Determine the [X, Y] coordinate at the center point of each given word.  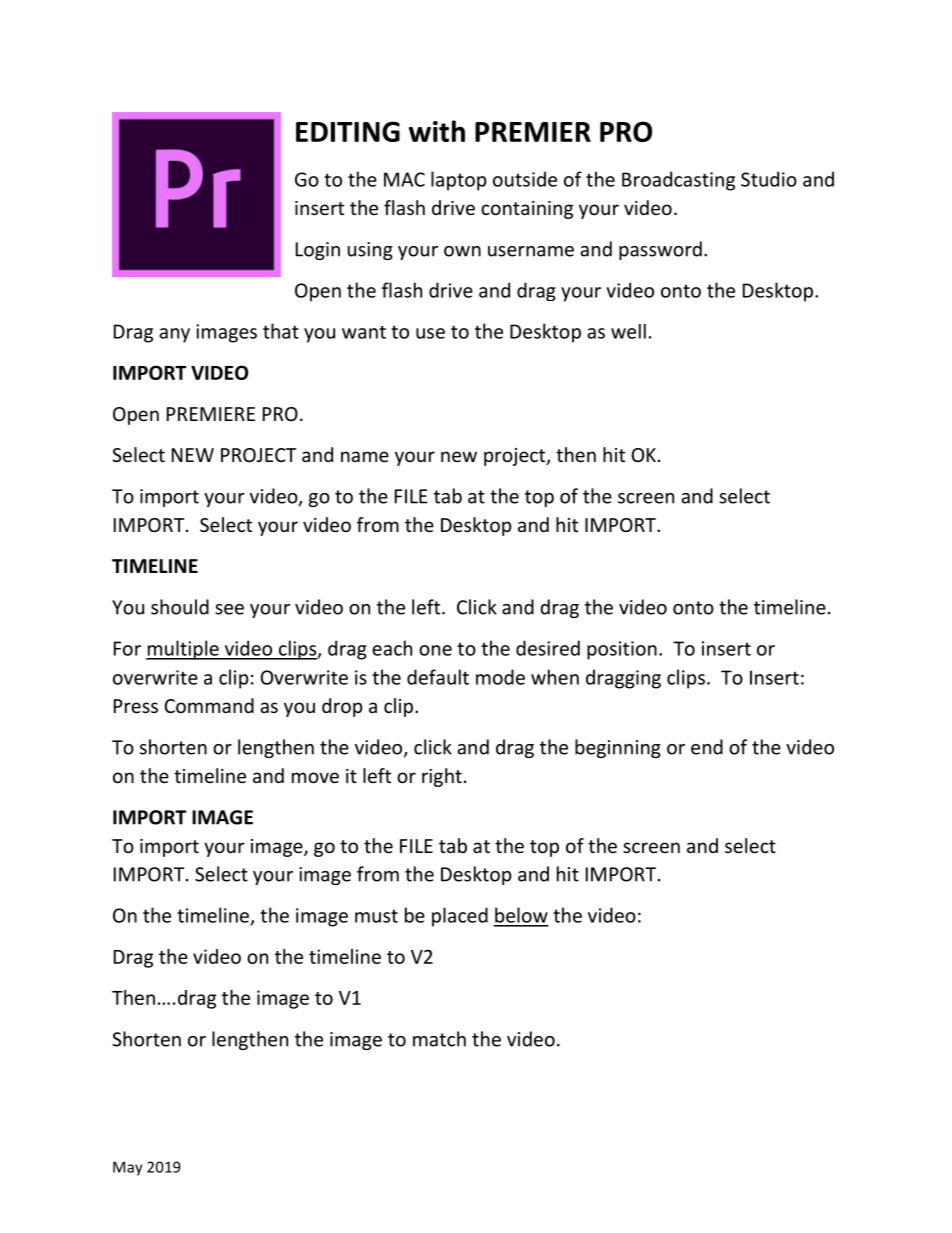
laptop [459, 181]
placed [460, 917]
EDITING [348, 131]
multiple [183, 650]
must [376, 916]
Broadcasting [678, 181]
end [707, 747]
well [628, 331]
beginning [618, 748]
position [622, 650]
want [364, 332]
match [439, 1039]
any [174, 335]
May [128, 1168]
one [435, 650]
